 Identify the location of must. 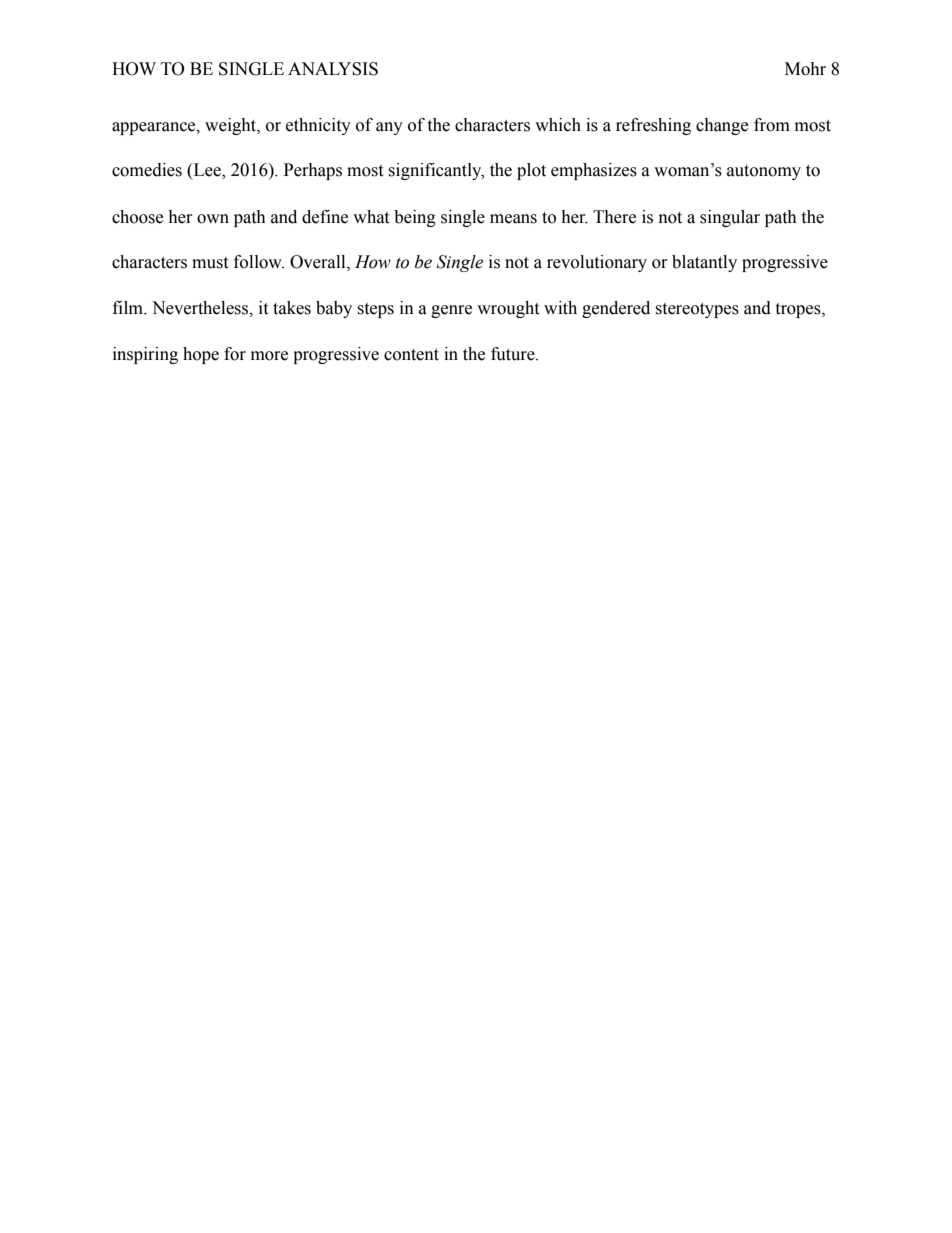
(210, 263).
